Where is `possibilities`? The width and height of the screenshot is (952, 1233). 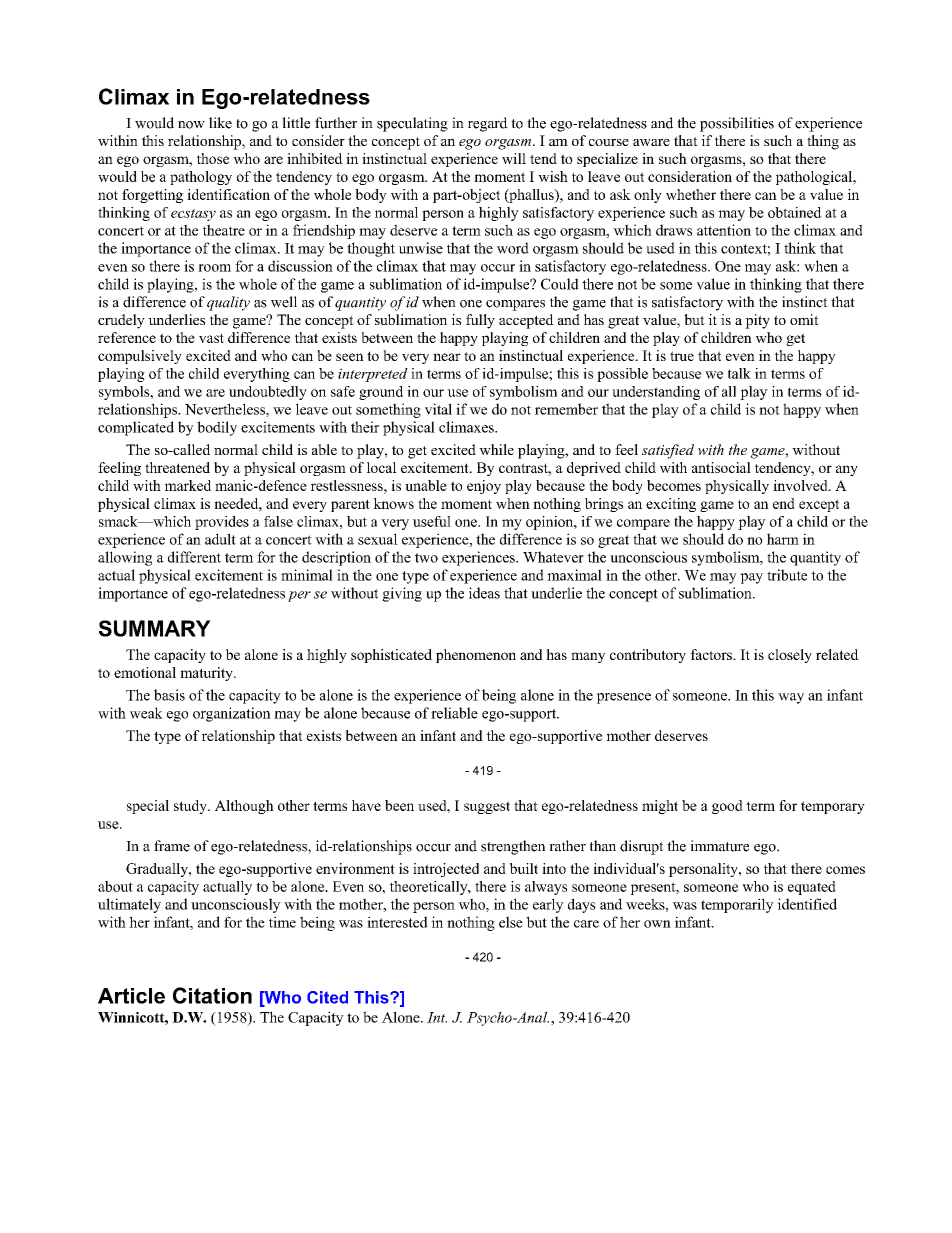 possibilities is located at coordinates (737, 124).
